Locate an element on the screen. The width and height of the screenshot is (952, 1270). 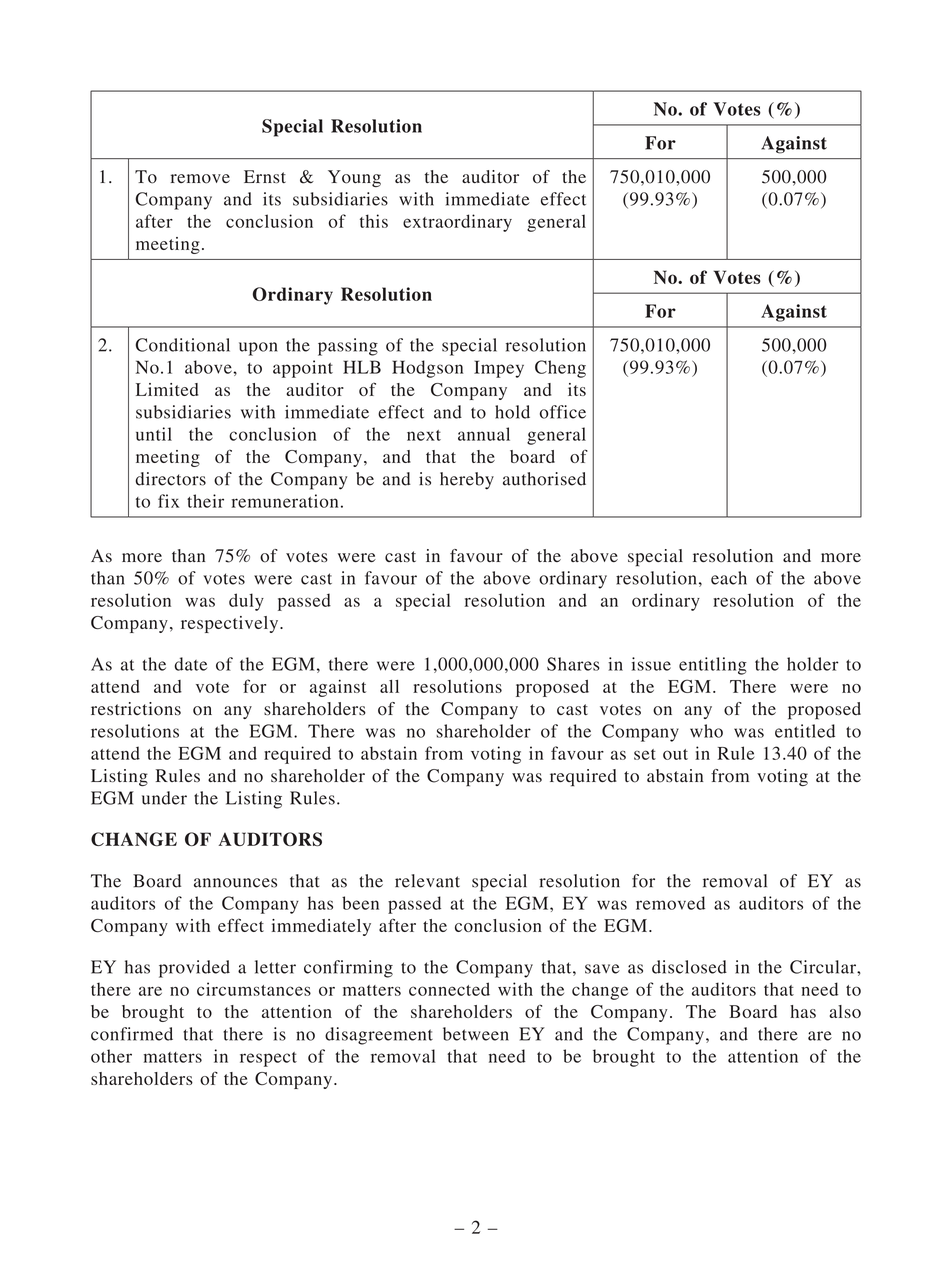
confirmed is located at coordinates (132, 1034).
